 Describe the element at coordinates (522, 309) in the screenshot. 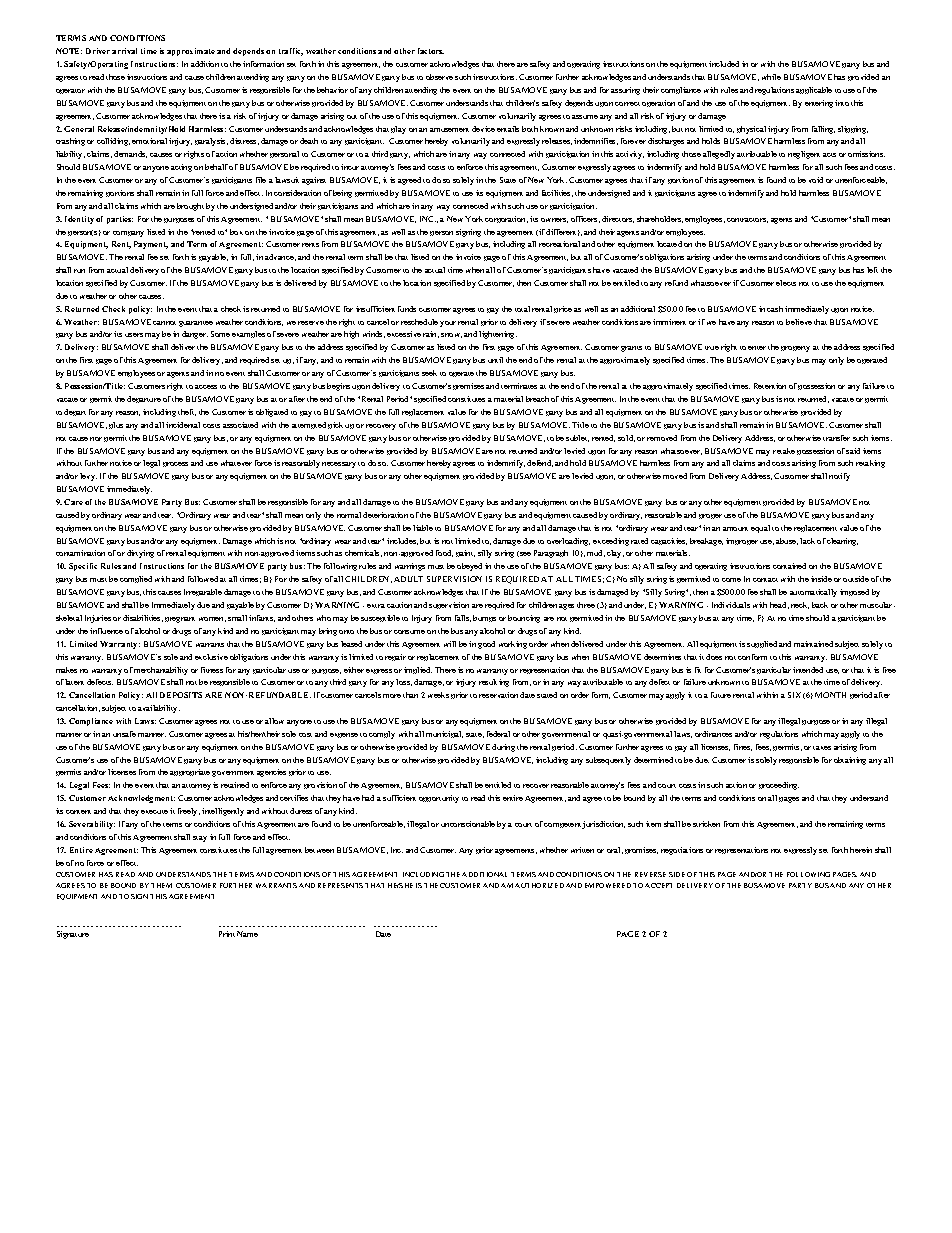

I see `total` at that location.
